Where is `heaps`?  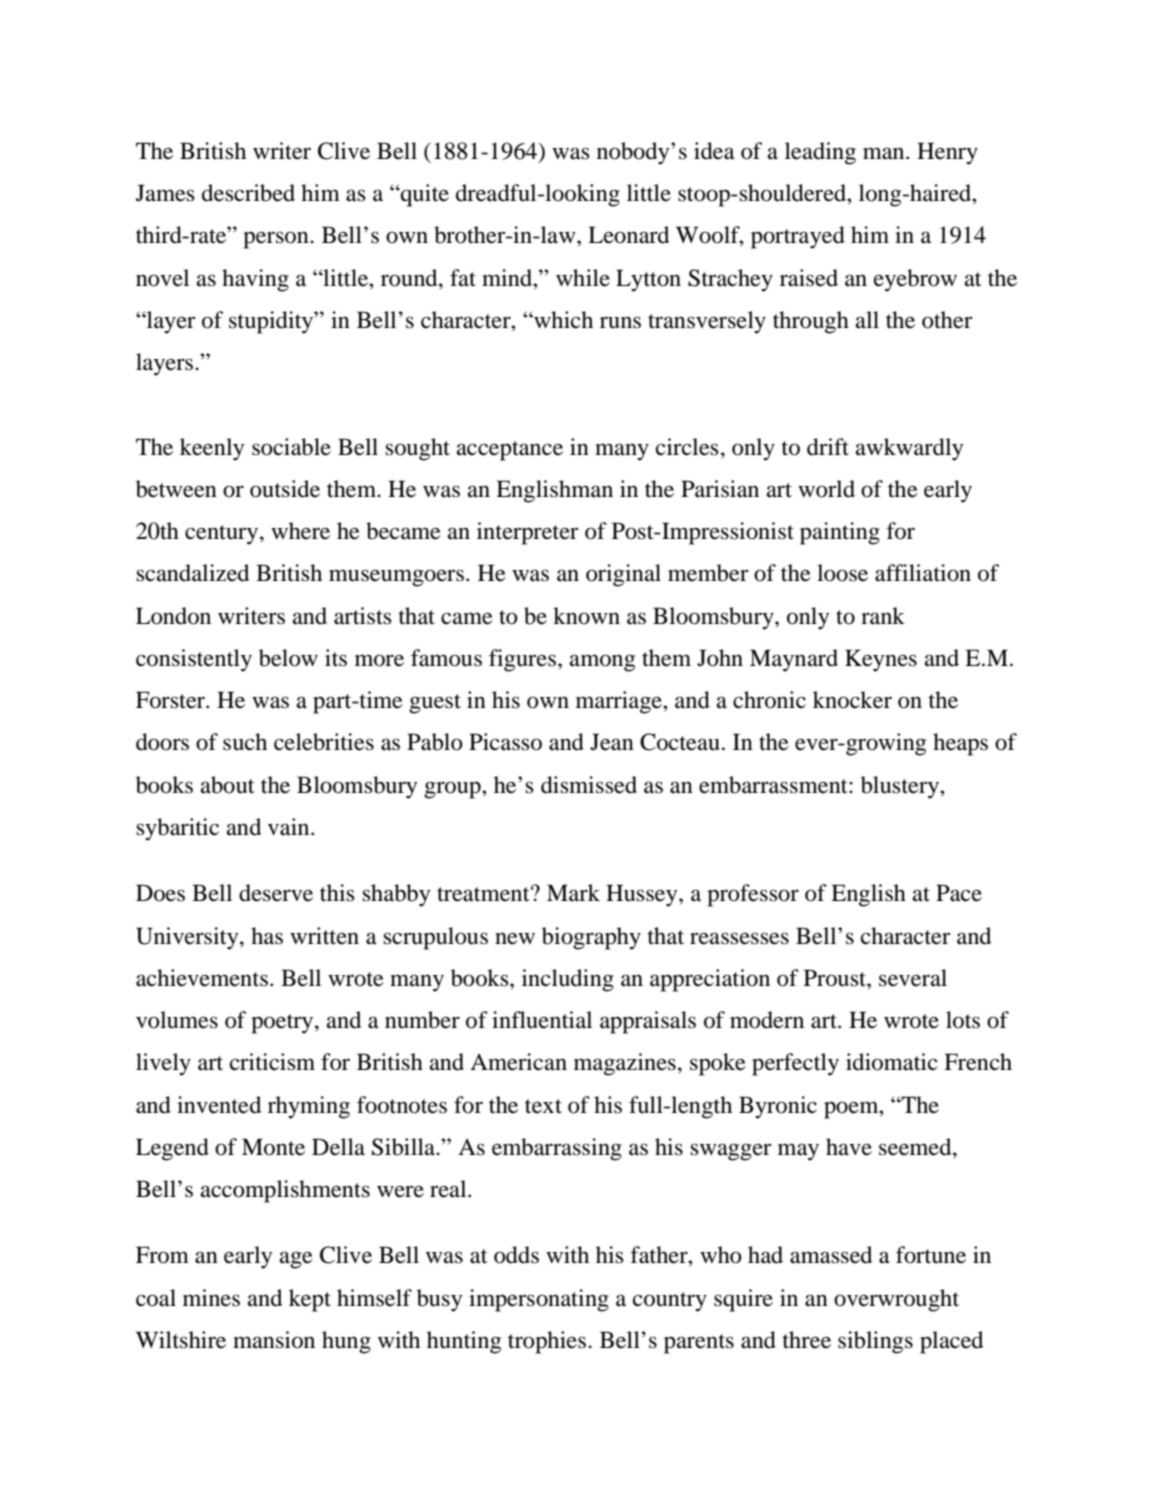
heaps is located at coordinates (960, 744).
